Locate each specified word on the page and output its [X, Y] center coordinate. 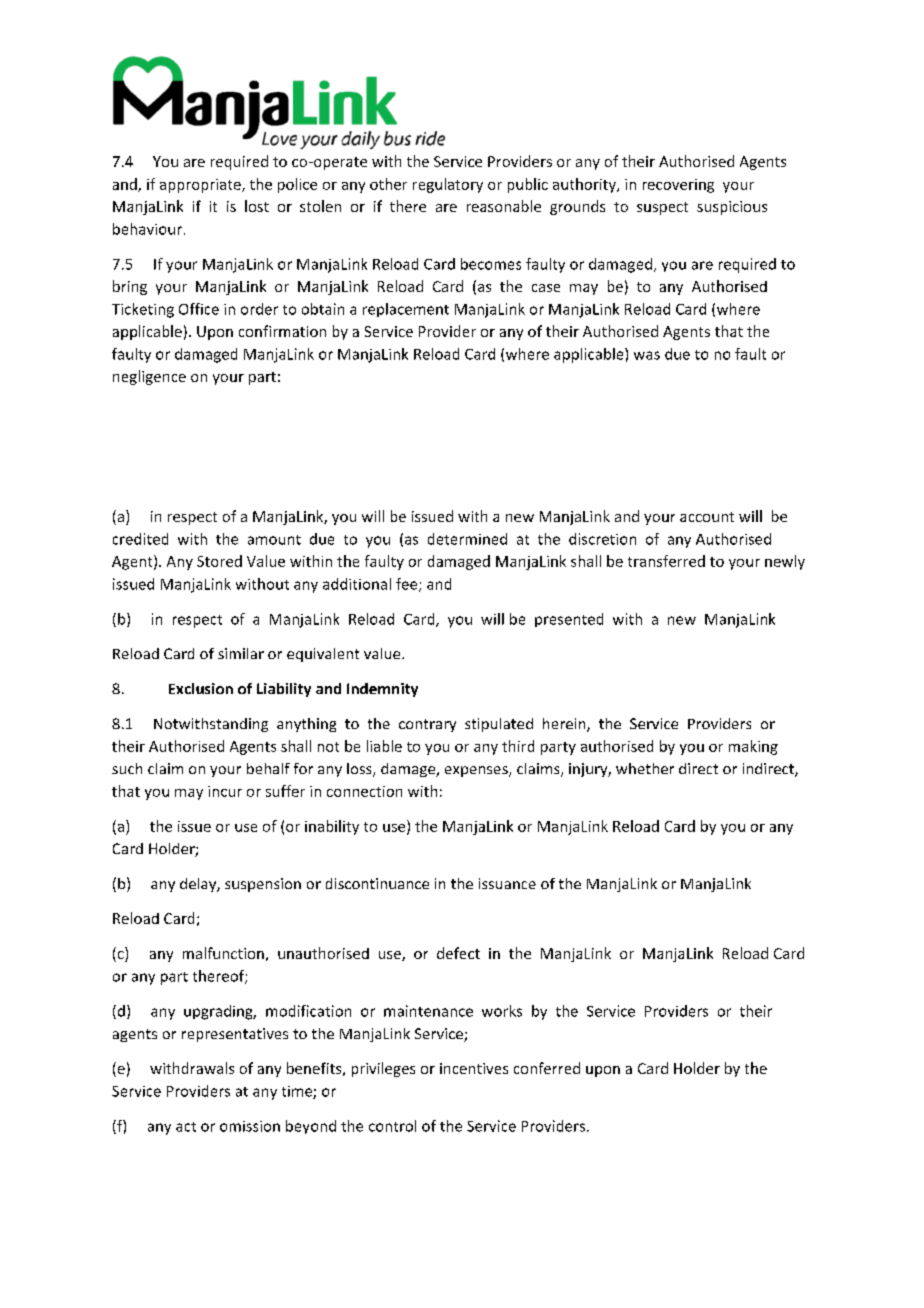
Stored [219, 561]
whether [645, 768]
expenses [477, 771]
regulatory [448, 185]
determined [467, 539]
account [707, 517]
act [186, 1127]
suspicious [732, 208]
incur [225, 791]
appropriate [201, 186]
